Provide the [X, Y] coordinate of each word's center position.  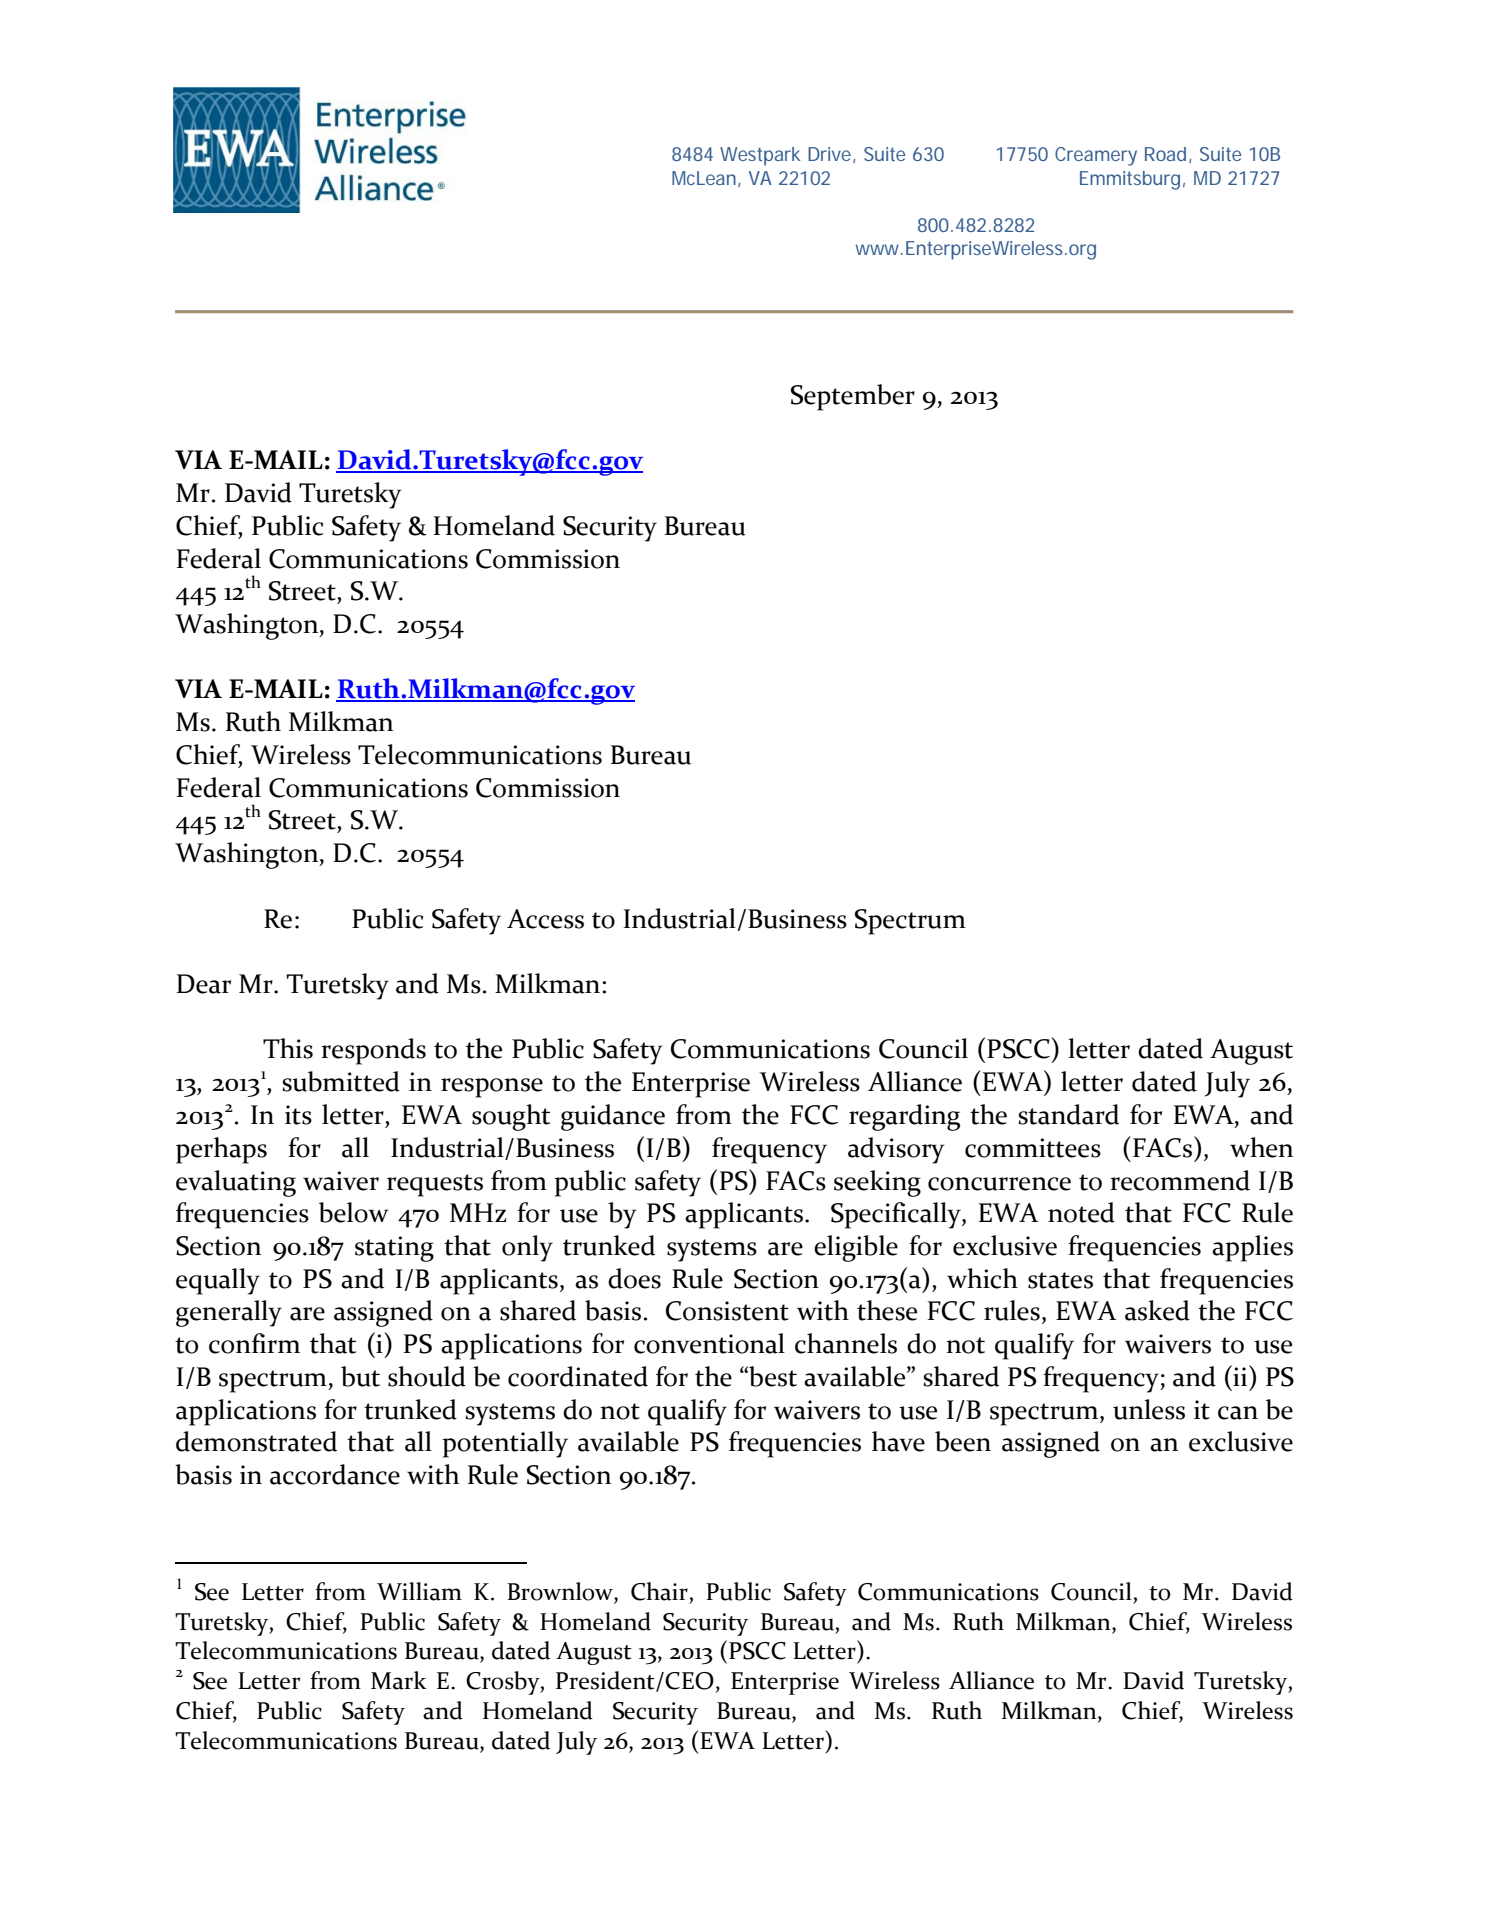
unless [1149, 1409]
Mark [399, 1680]
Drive [831, 155]
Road [1165, 154]
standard [1068, 1114]
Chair [659, 1591]
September [853, 397]
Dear [204, 984]
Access [545, 919]
